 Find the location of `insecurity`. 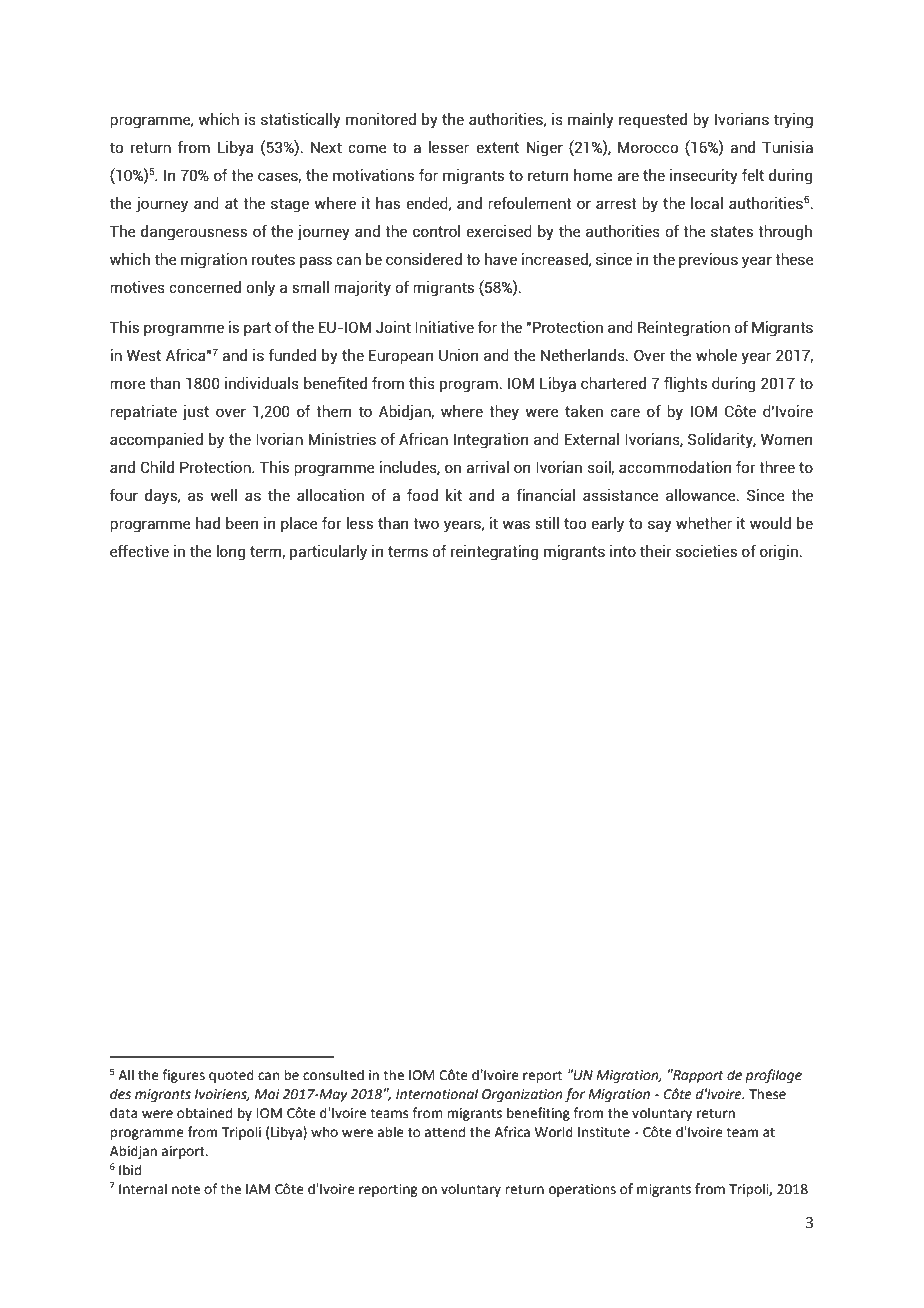

insecurity is located at coordinates (704, 177).
